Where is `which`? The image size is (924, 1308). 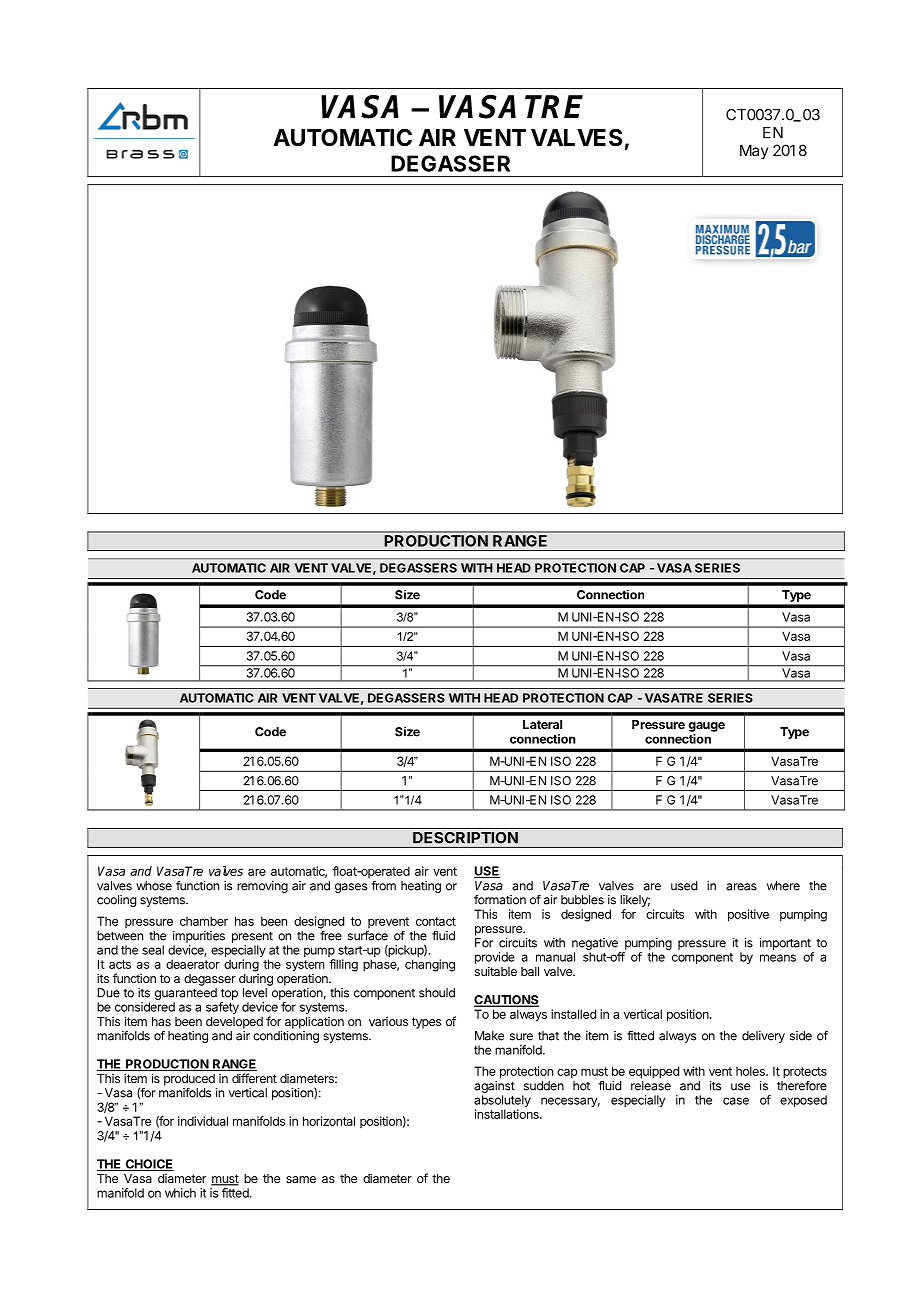 which is located at coordinates (180, 1193).
